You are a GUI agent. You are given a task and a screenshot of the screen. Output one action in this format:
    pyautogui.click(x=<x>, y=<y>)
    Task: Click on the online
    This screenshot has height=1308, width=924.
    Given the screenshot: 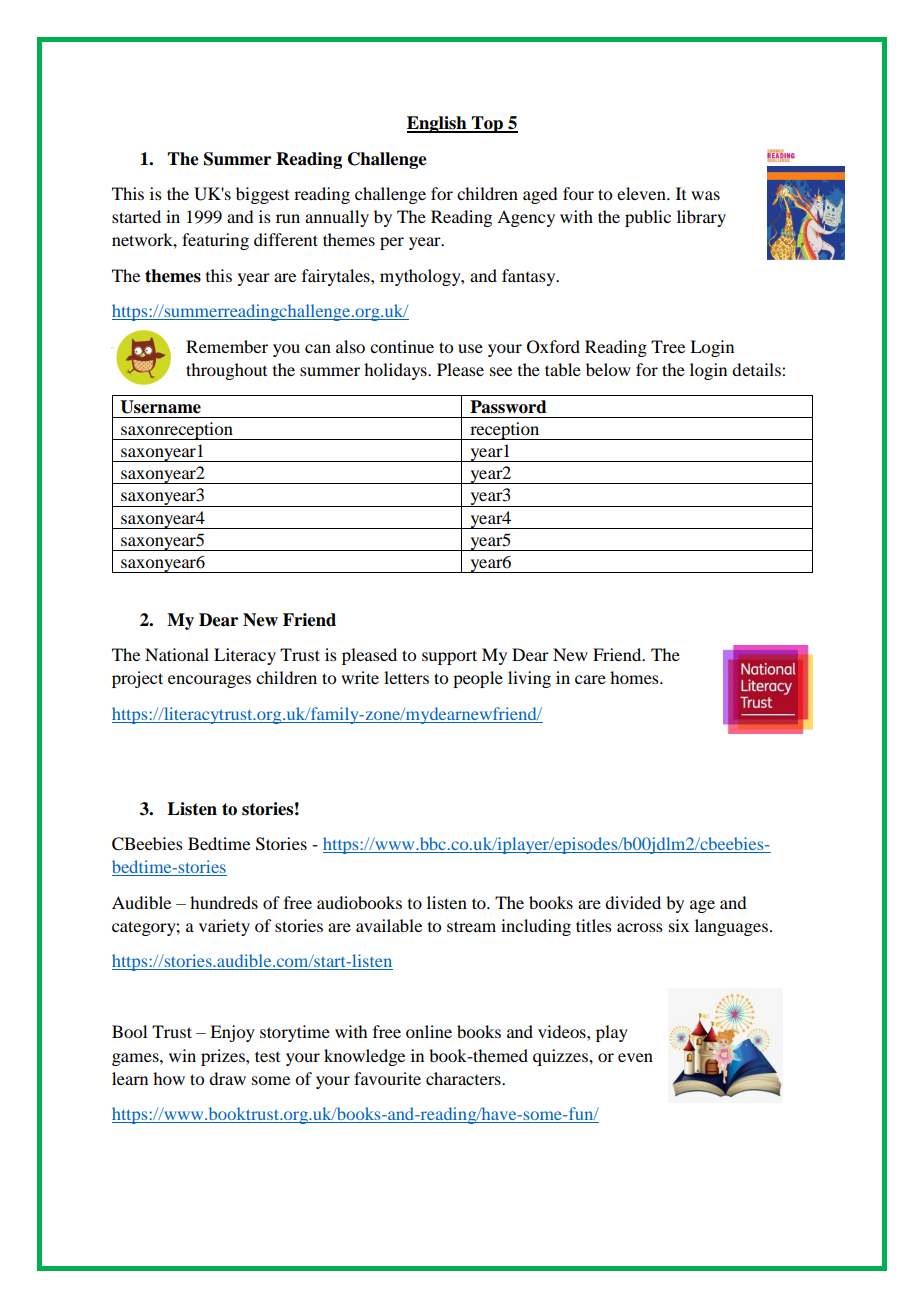 What is the action you would take?
    pyautogui.click(x=429, y=1031)
